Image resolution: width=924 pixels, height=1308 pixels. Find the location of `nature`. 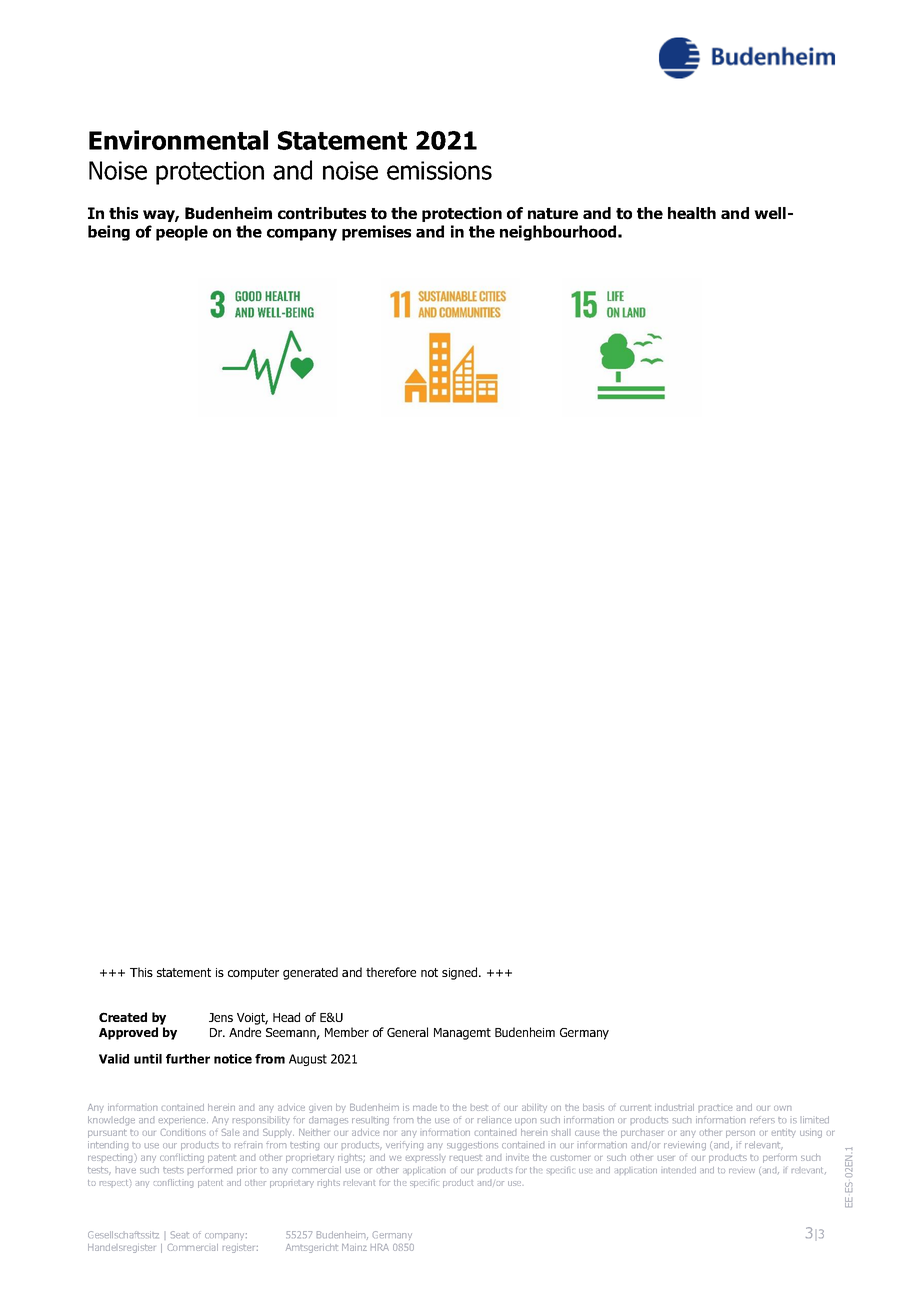

nature is located at coordinates (553, 213).
